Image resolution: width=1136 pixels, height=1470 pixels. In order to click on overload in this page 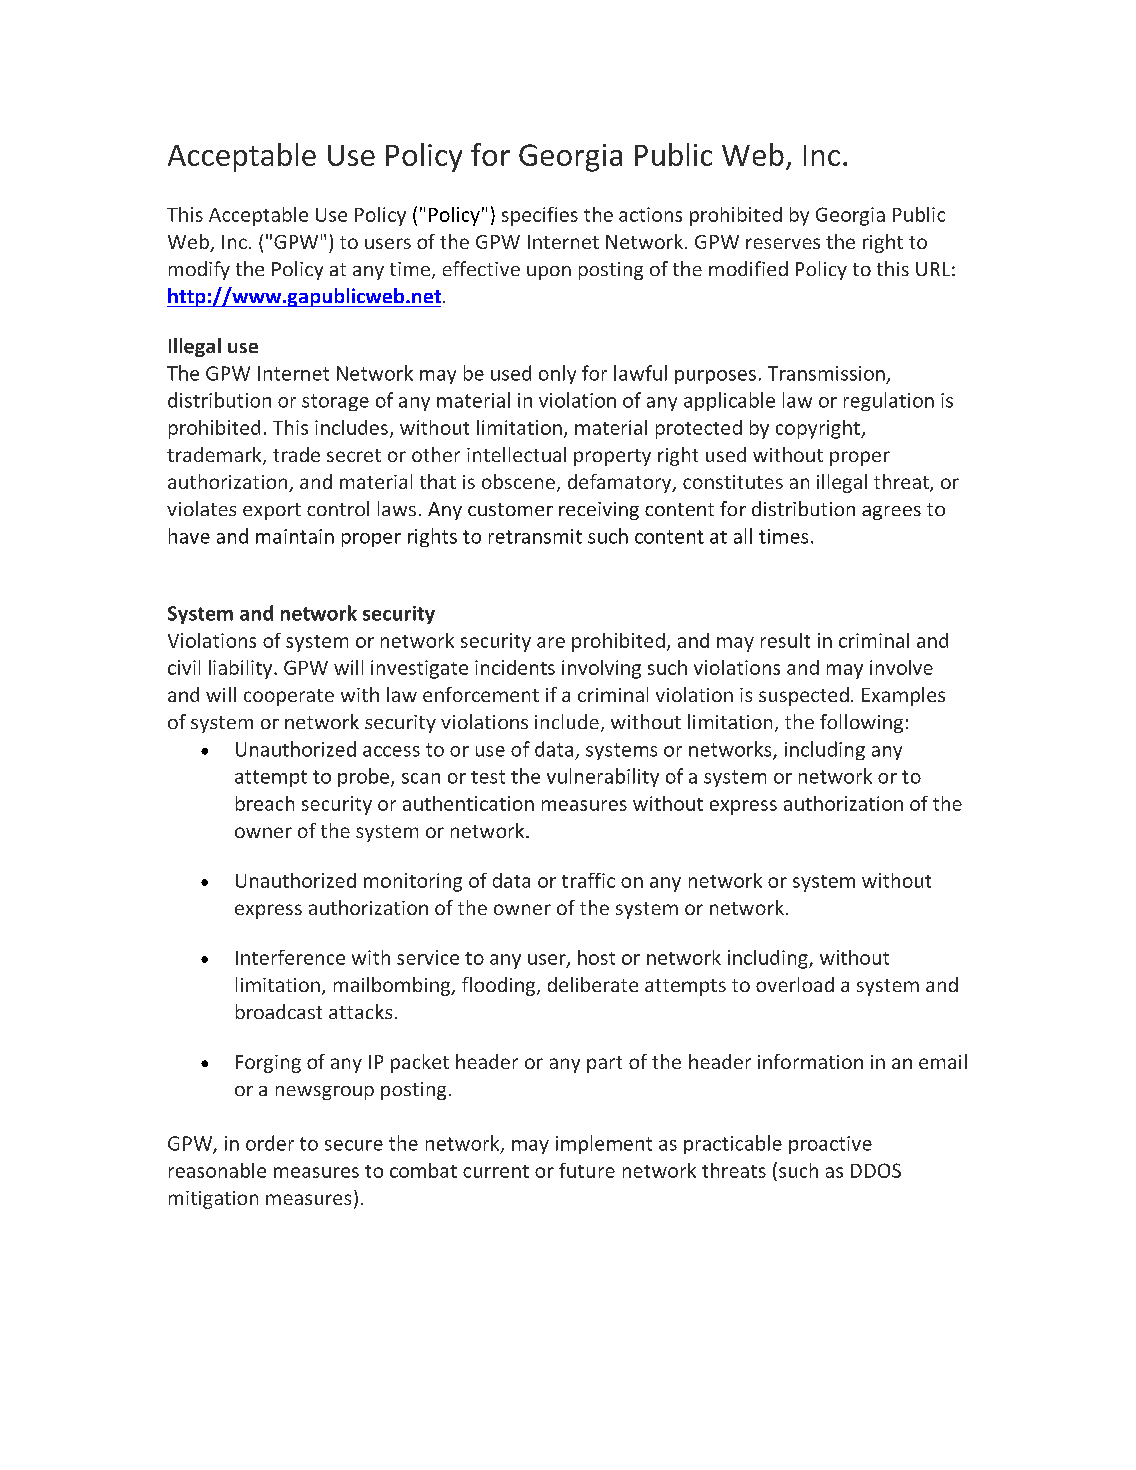, I will do `click(795, 984)`.
